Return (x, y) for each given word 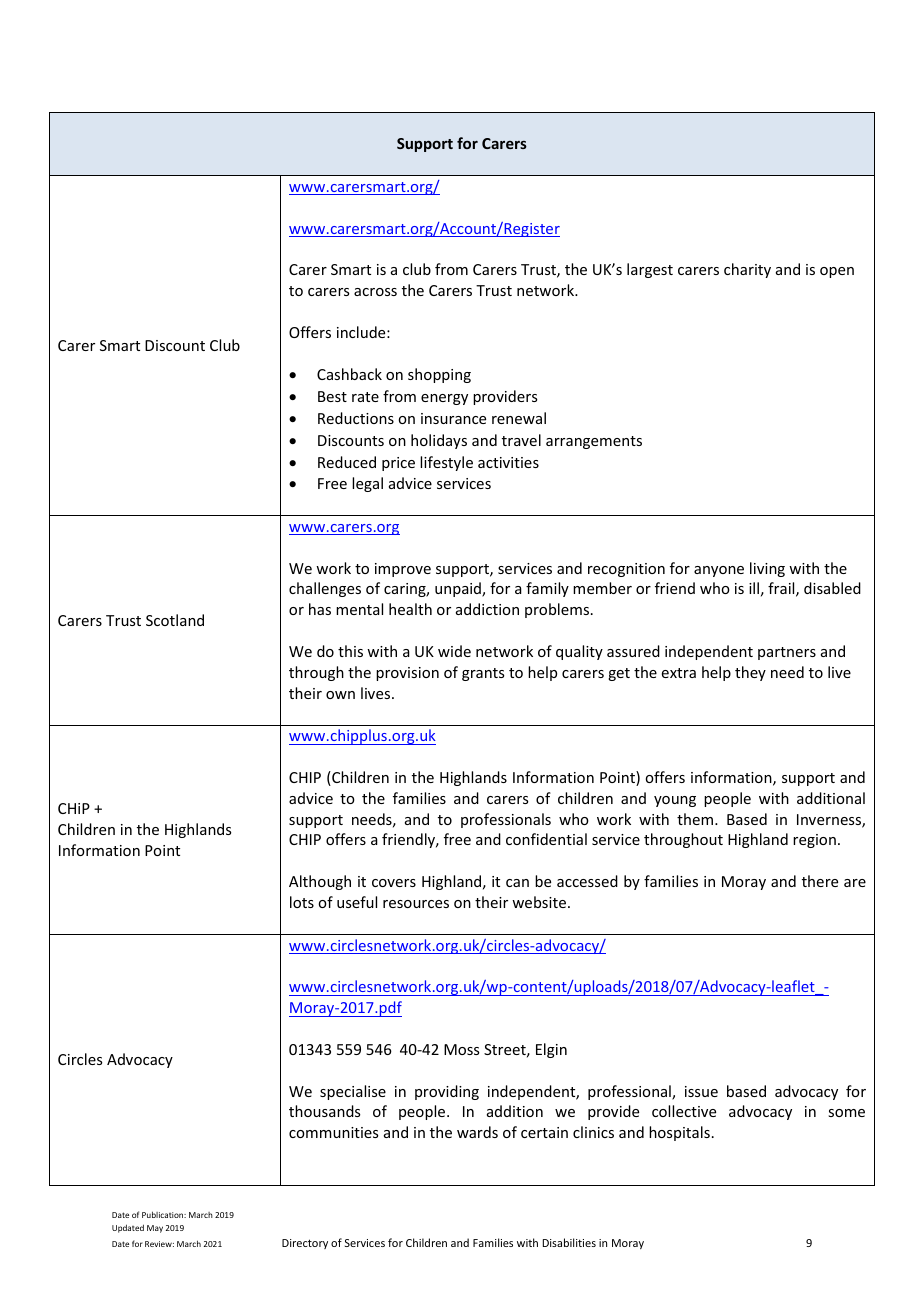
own (340, 695)
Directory (305, 1244)
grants (483, 674)
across (375, 292)
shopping (439, 375)
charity (747, 270)
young (675, 801)
